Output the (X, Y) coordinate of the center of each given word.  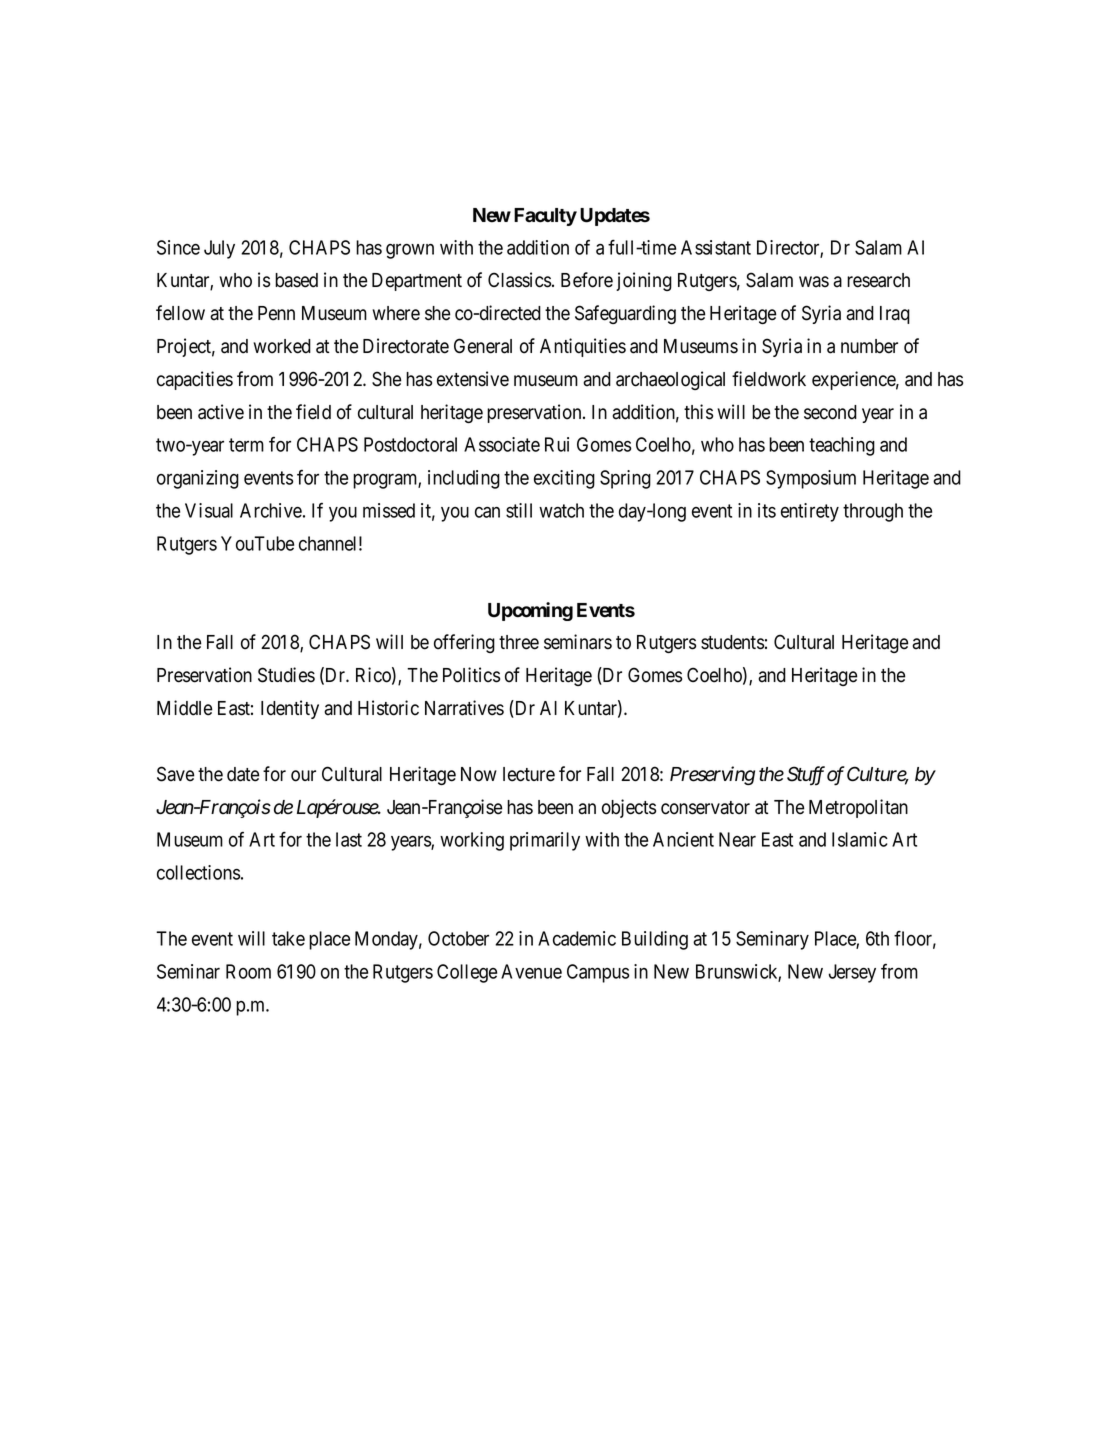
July (219, 249)
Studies (286, 675)
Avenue (531, 971)
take (288, 938)
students (732, 642)
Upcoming (530, 611)
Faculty (545, 217)
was (814, 282)
